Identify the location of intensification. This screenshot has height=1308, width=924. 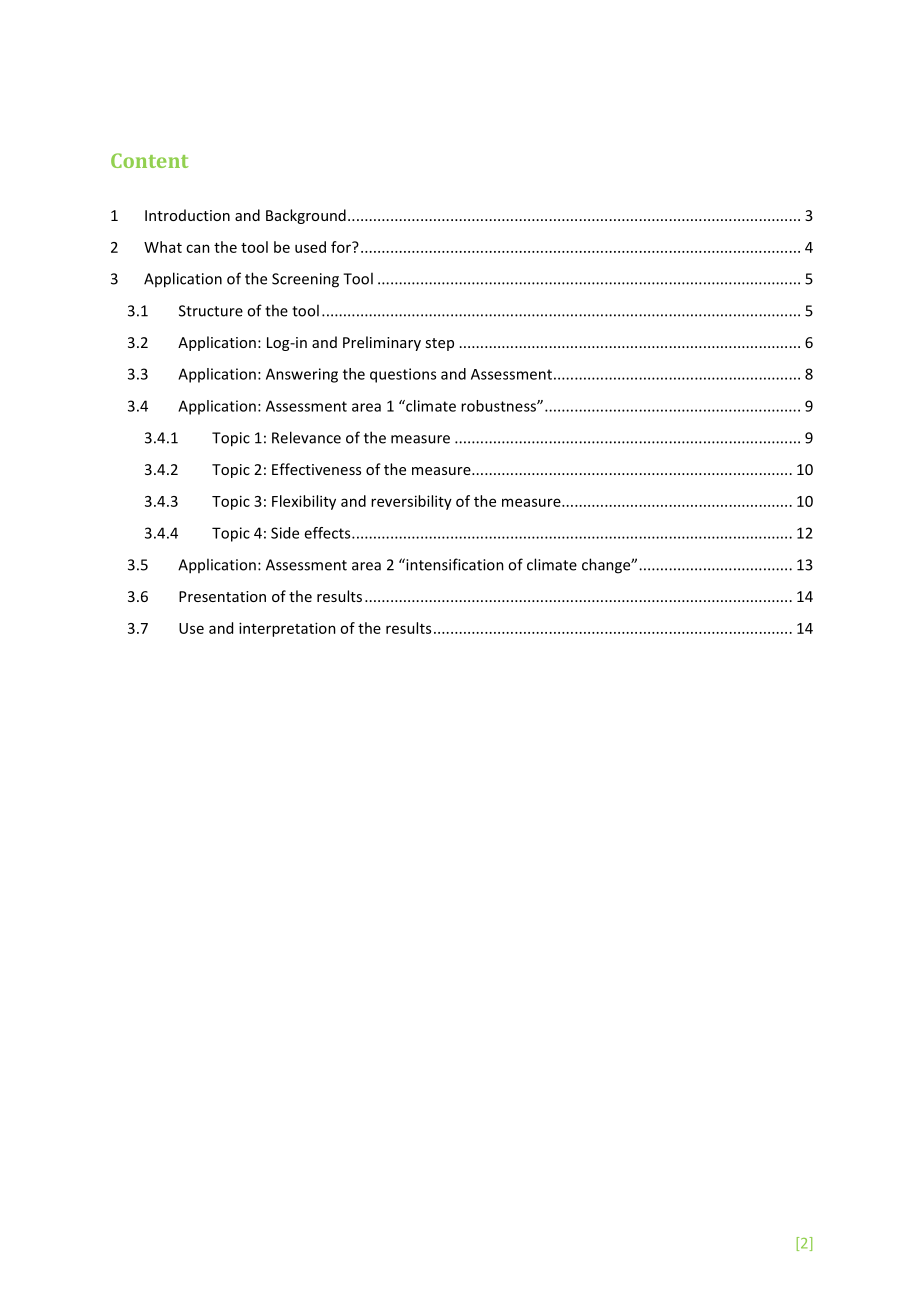
(454, 564).
